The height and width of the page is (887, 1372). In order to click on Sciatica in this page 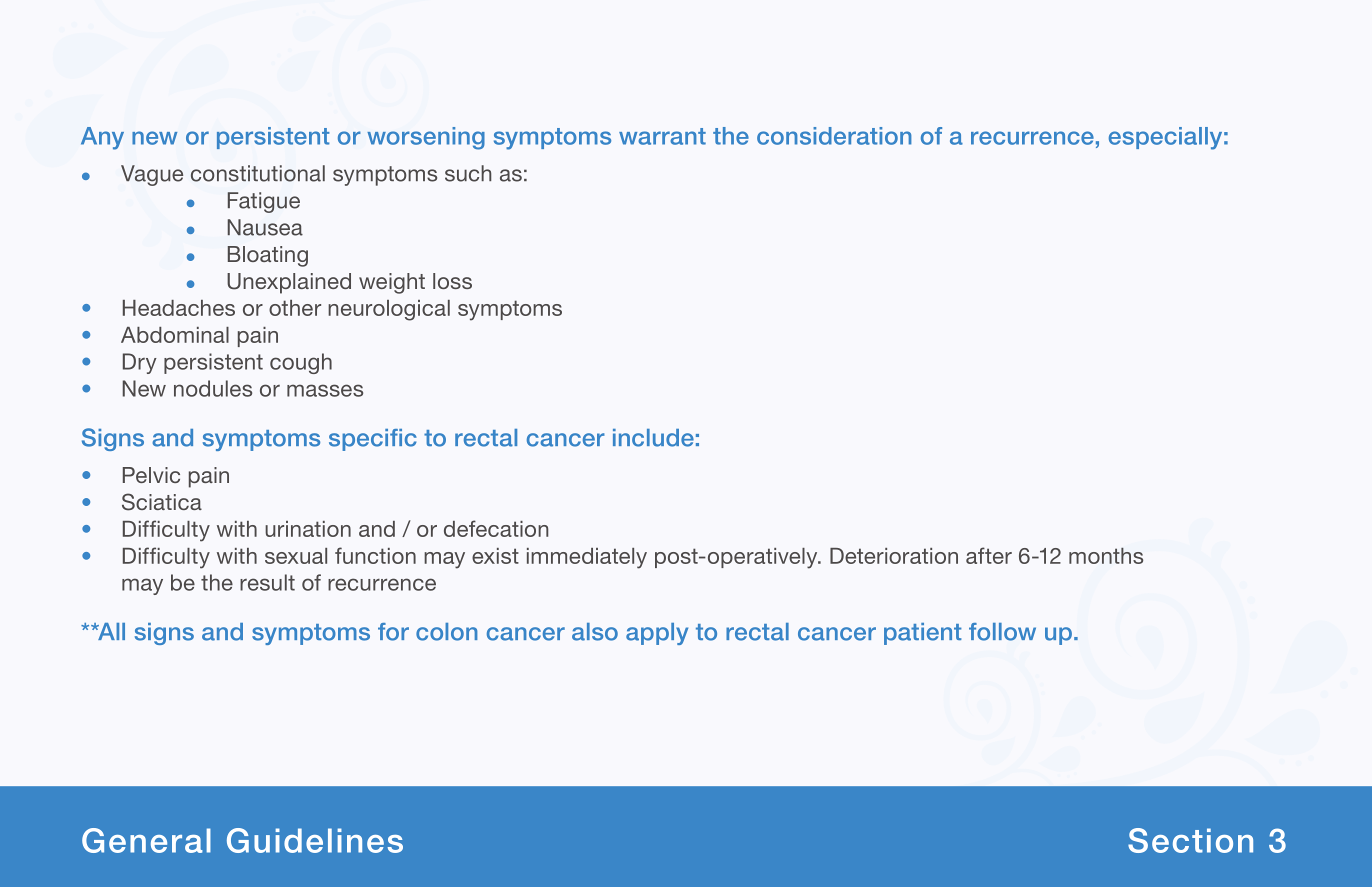, I will do `click(162, 502)`.
